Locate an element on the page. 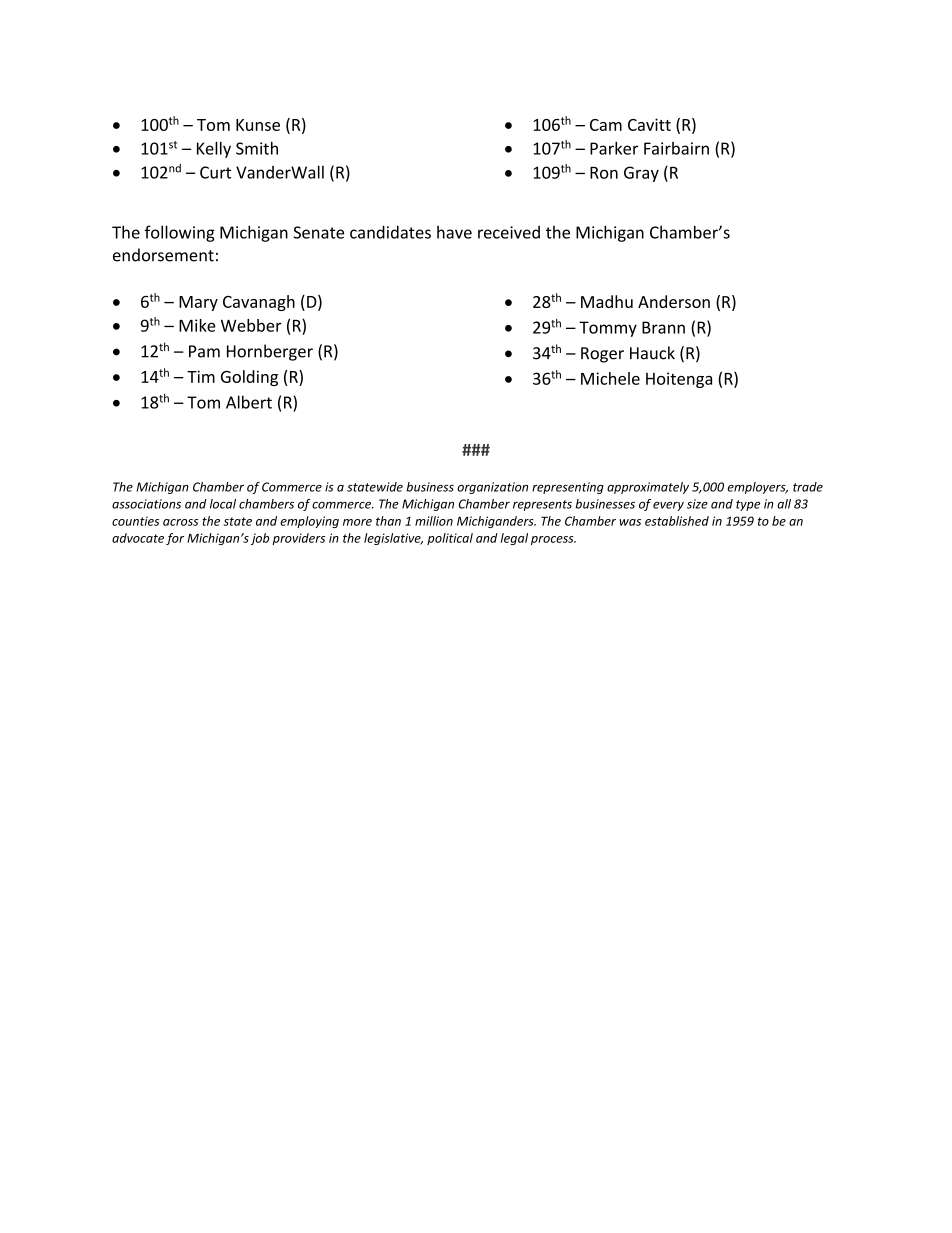 The height and width of the document is (1233, 952). across is located at coordinates (180, 522).
